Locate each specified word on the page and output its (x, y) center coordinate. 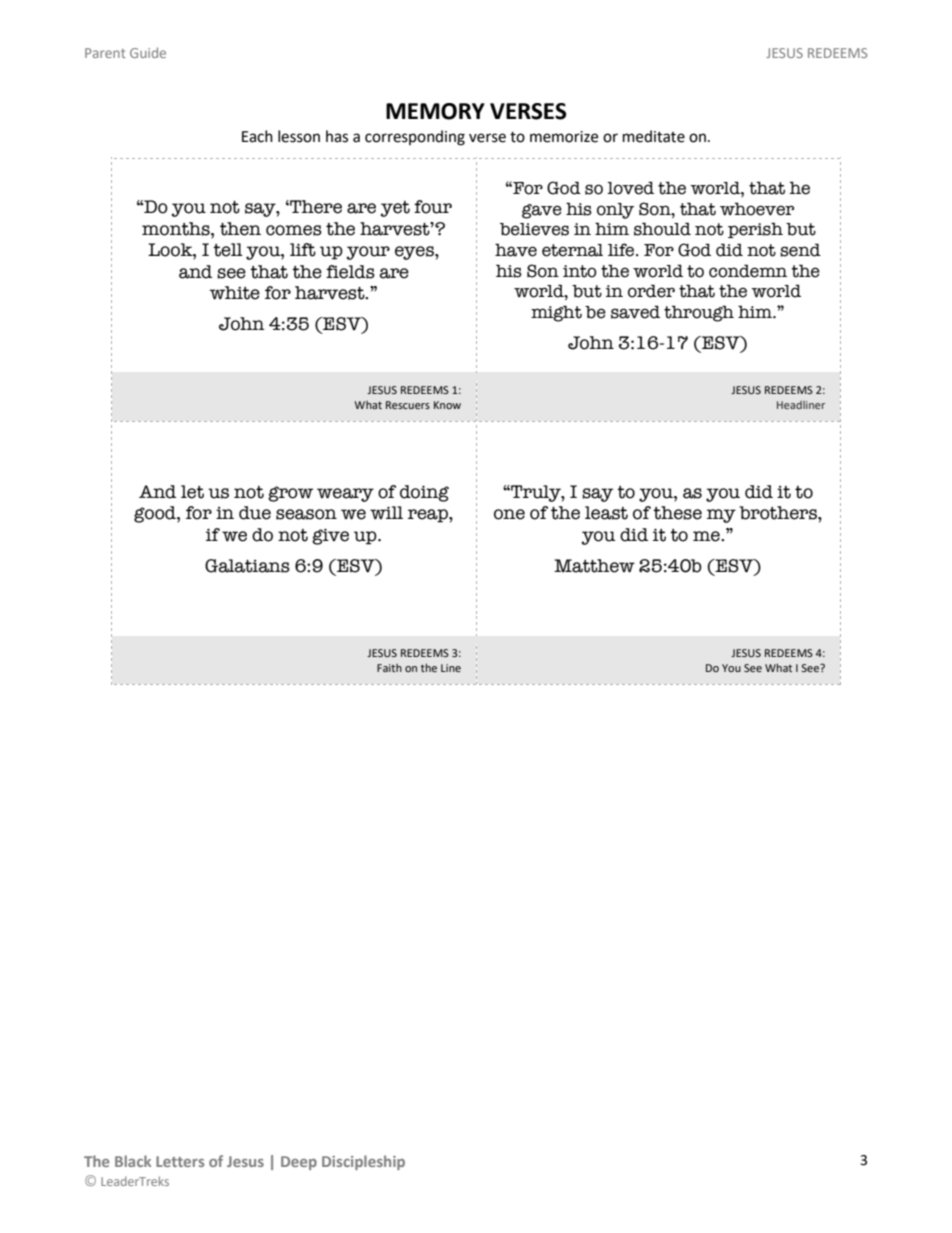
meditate (654, 136)
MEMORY (435, 111)
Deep (299, 1163)
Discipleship (363, 1162)
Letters (180, 1161)
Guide (148, 52)
